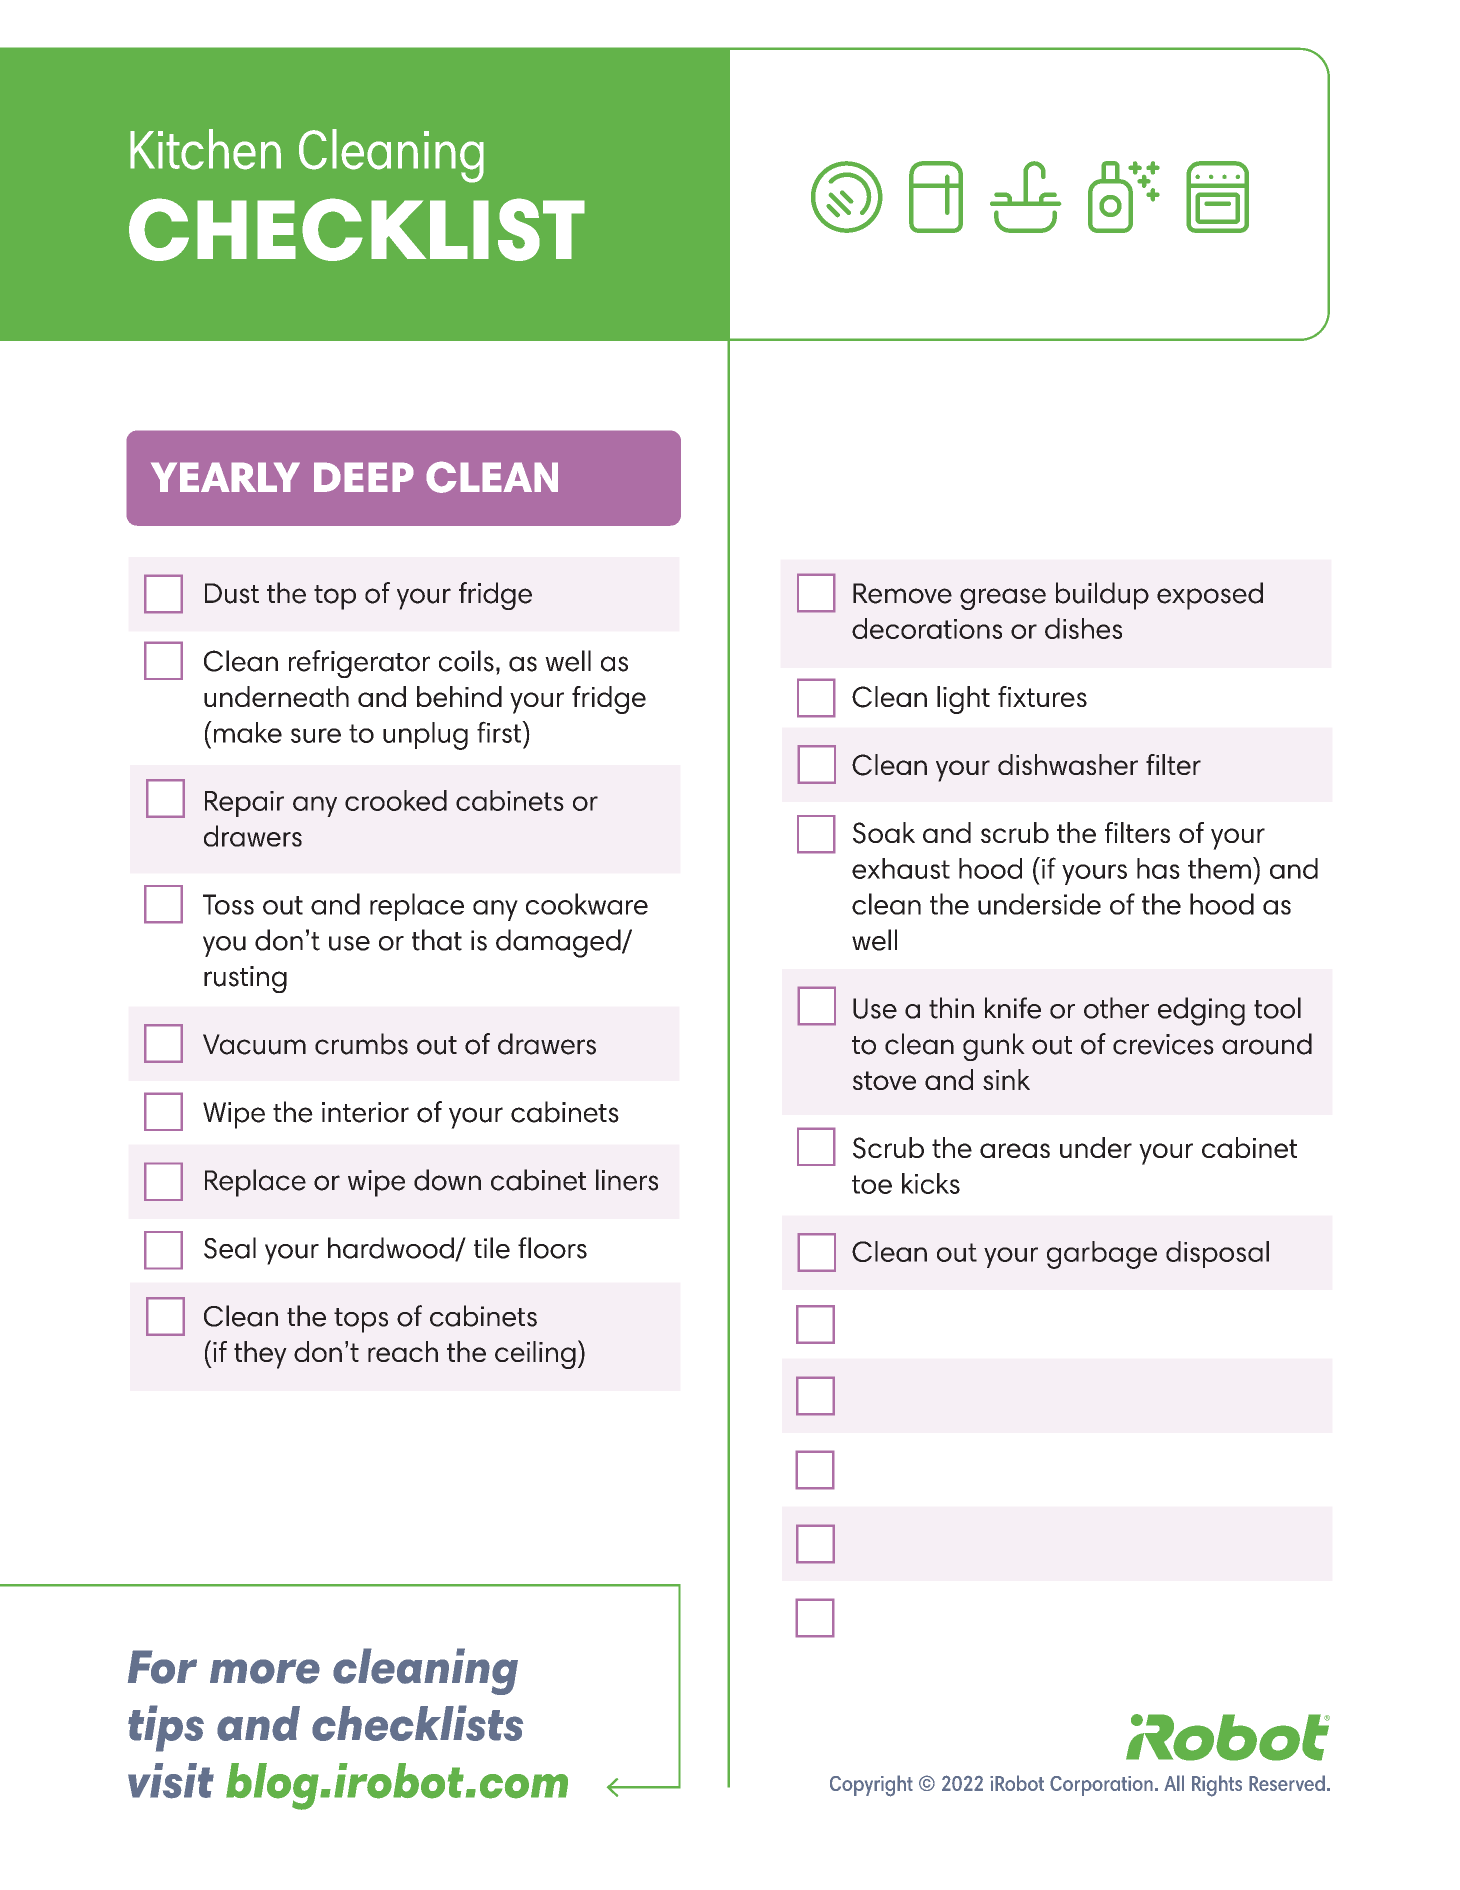 The height and width of the image is (1890, 1460). What do you see at coordinates (927, 628) in the image?
I see `decorations` at bounding box center [927, 628].
